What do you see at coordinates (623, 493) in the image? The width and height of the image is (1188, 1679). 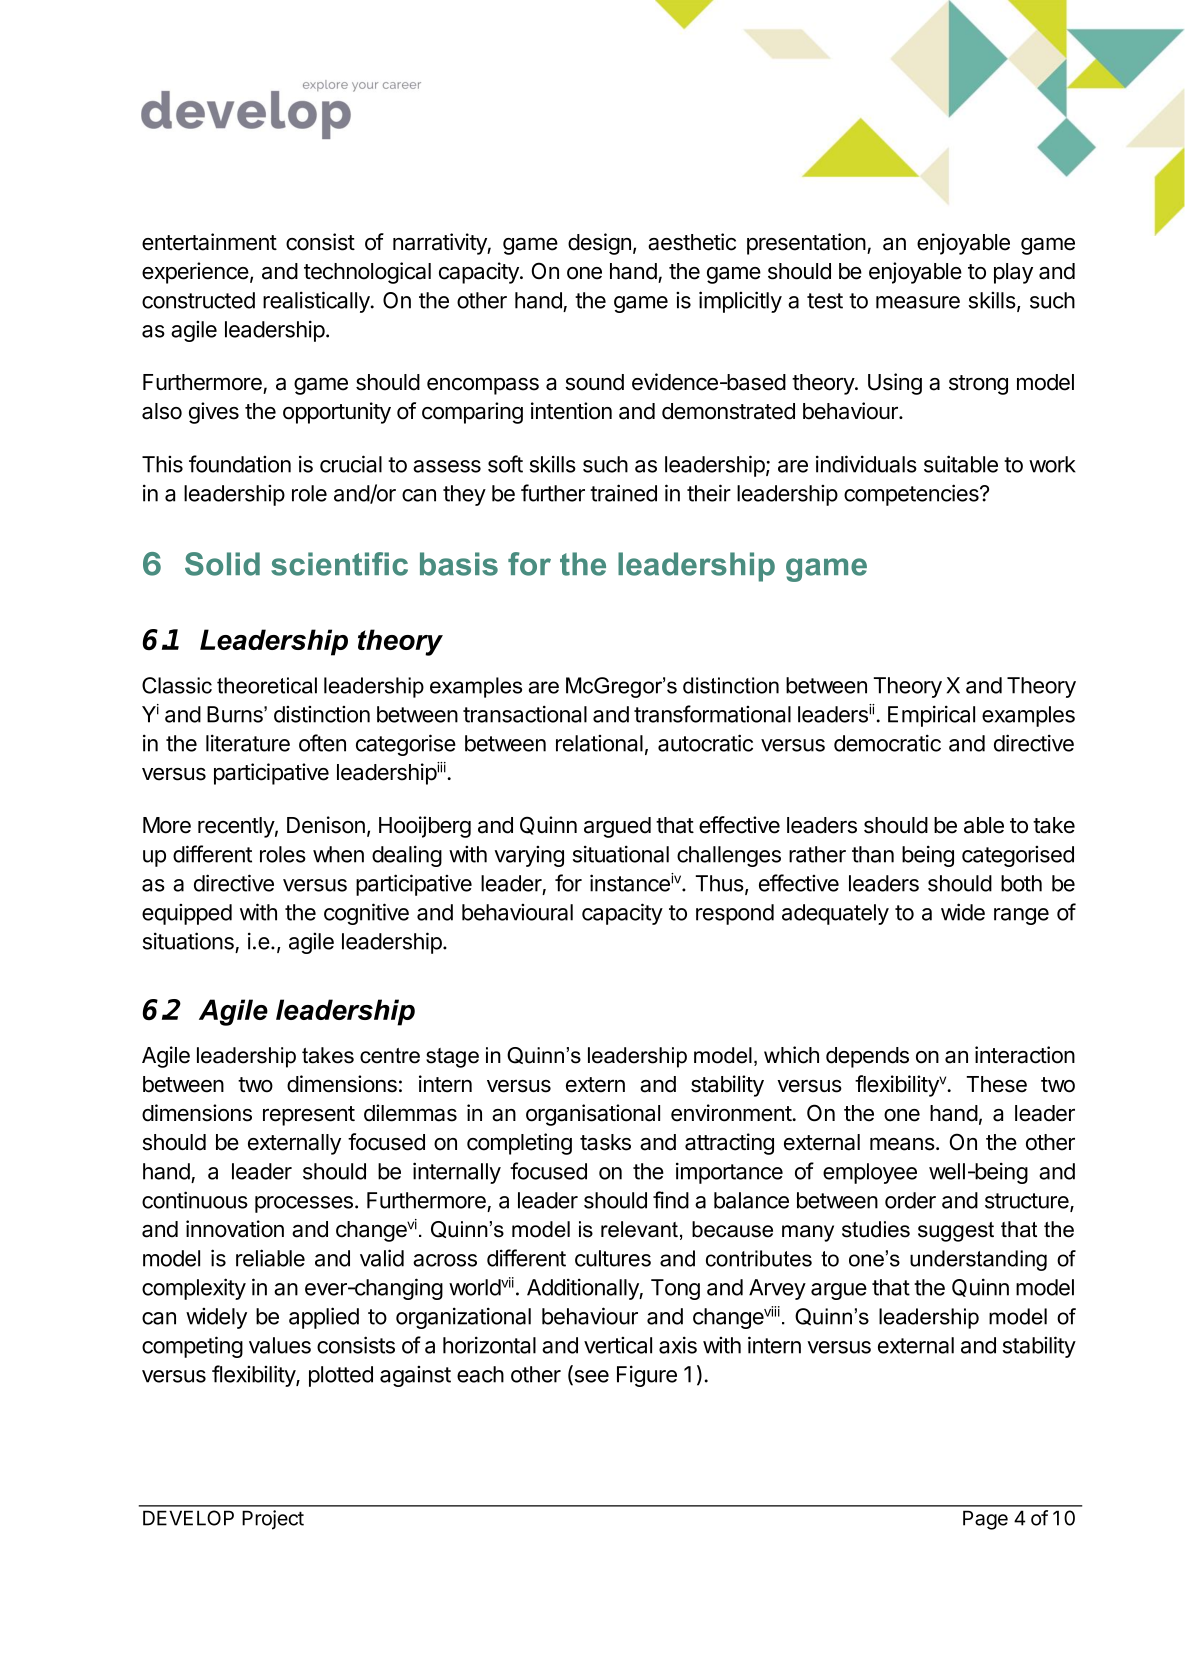 I see `trained` at bounding box center [623, 493].
